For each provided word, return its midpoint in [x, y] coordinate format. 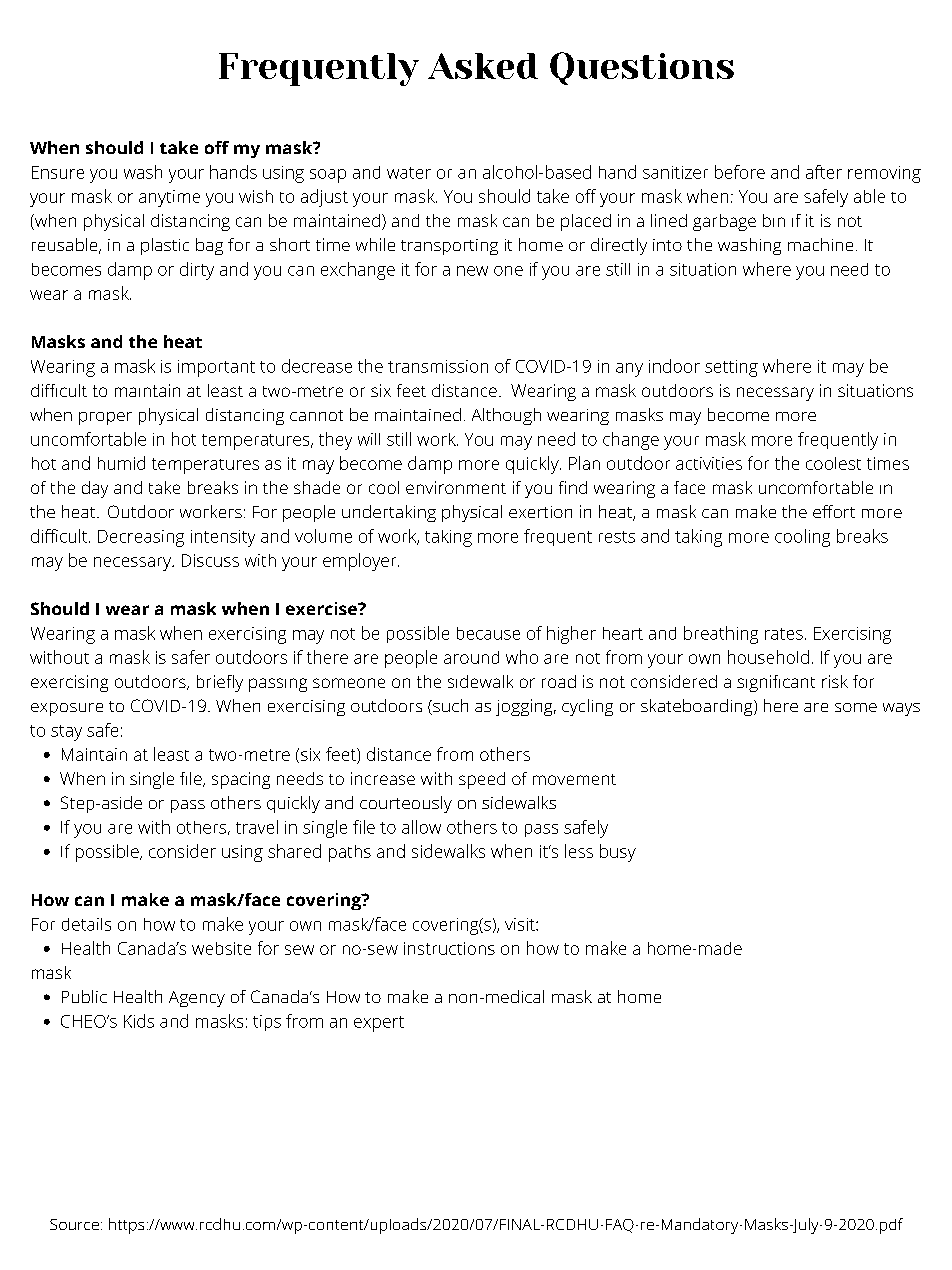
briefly [220, 683]
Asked [483, 66]
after [824, 172]
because [488, 633]
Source [74, 1224]
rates [784, 634]
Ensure [58, 172]
